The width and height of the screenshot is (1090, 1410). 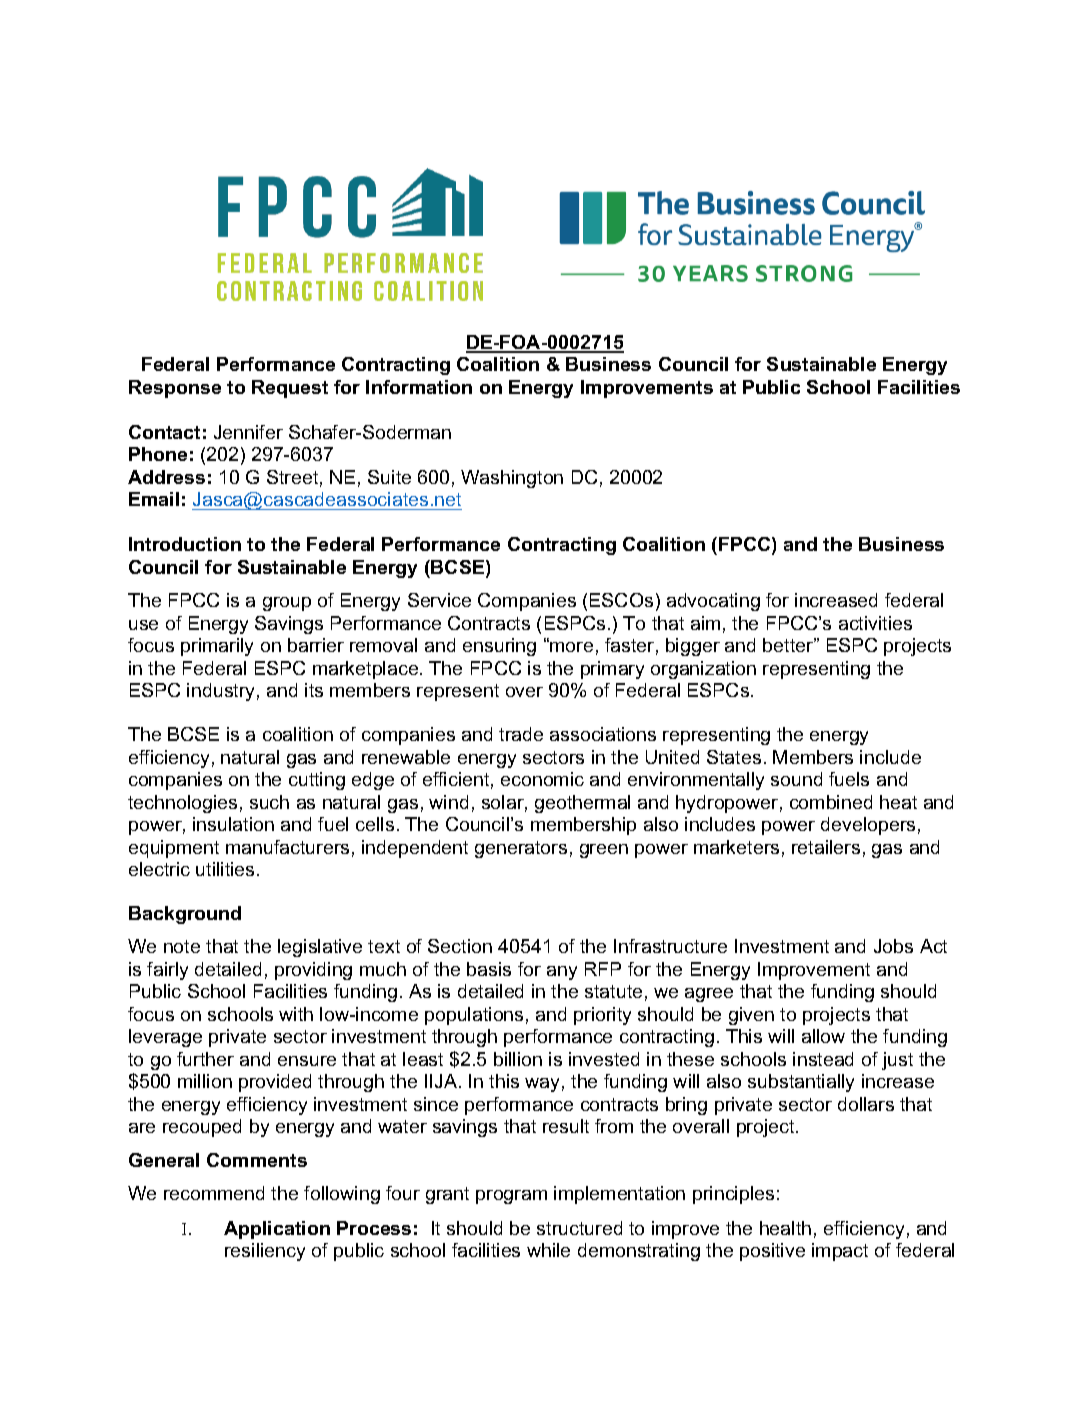 I want to click on retailers, so click(x=826, y=847).
